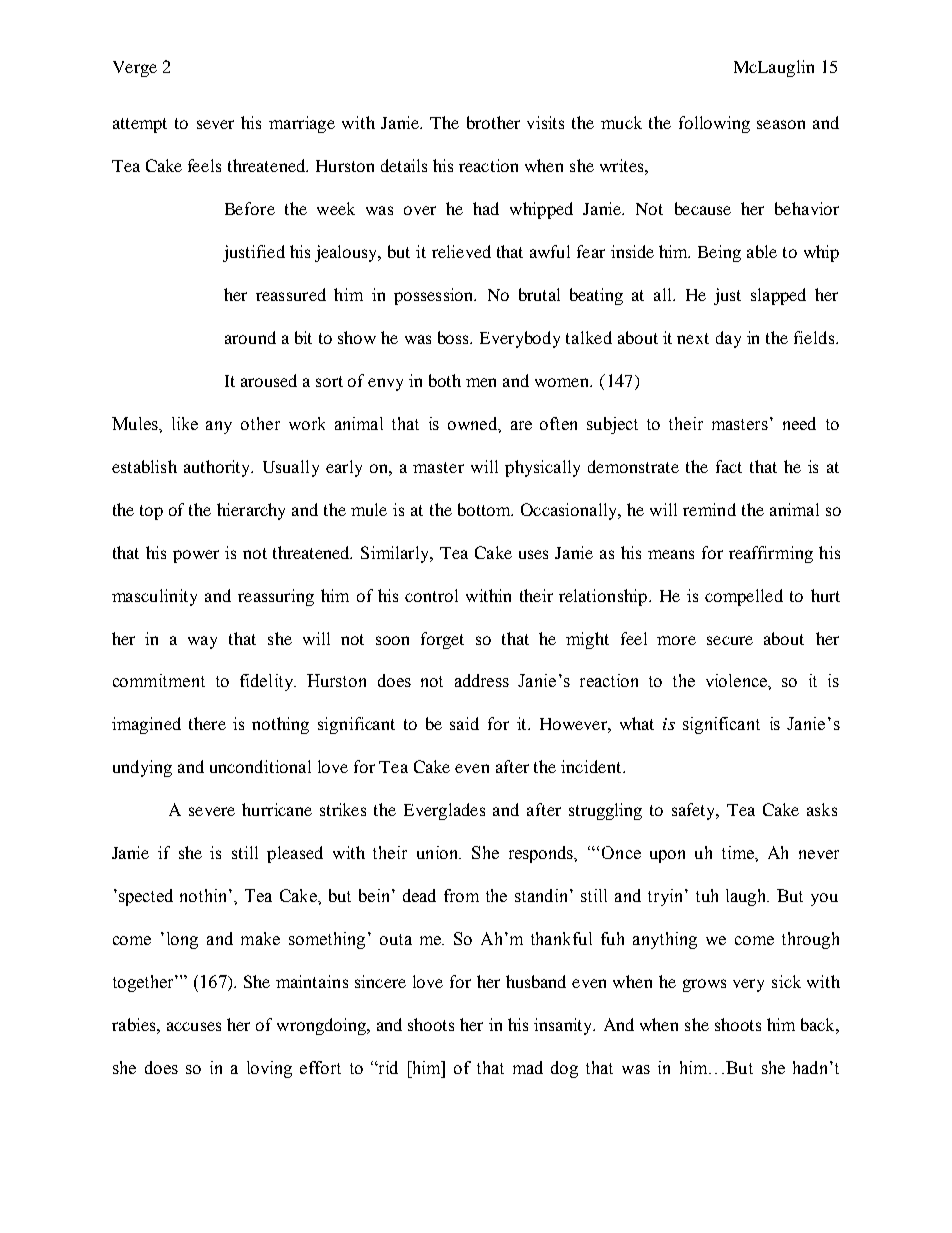 This screenshot has height=1233, width=952. Describe the element at coordinates (431, 595) in the screenshot. I see `control` at that location.
